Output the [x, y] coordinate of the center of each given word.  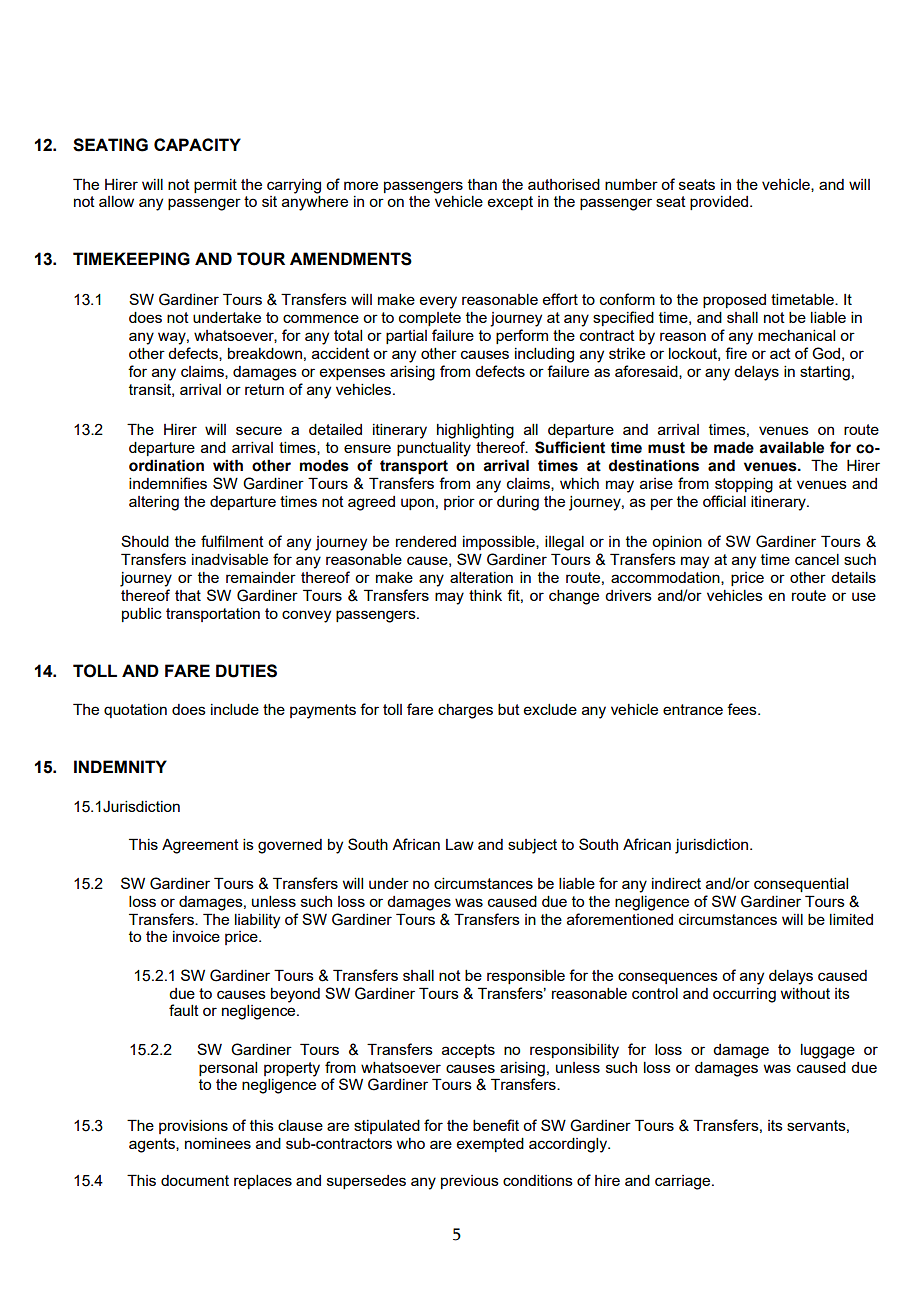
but [509, 709]
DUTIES [246, 671]
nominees [218, 1143]
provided [720, 203]
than [482, 184]
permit [215, 186]
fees [743, 709]
